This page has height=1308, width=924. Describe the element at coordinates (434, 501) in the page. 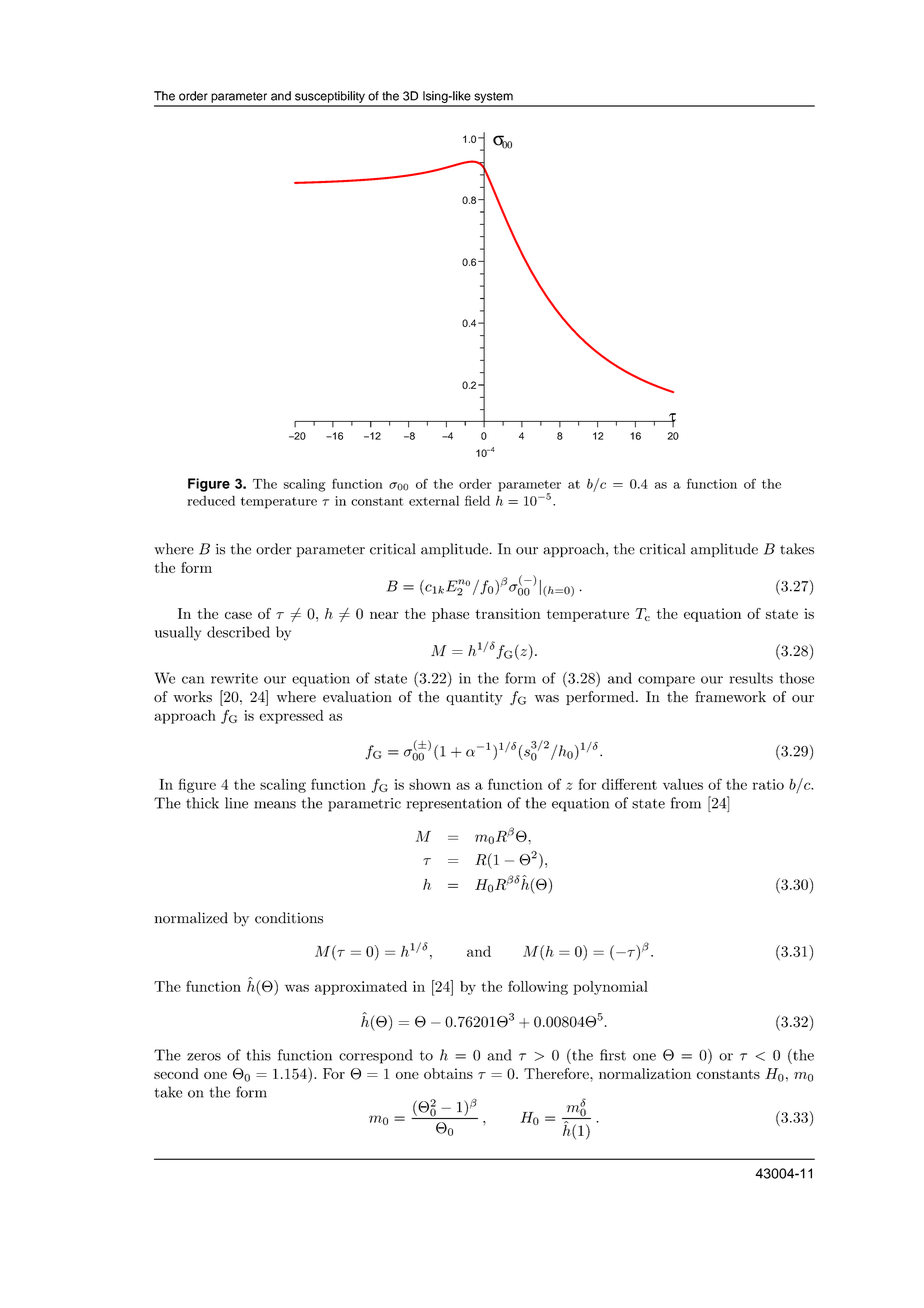

I see `external` at that location.
